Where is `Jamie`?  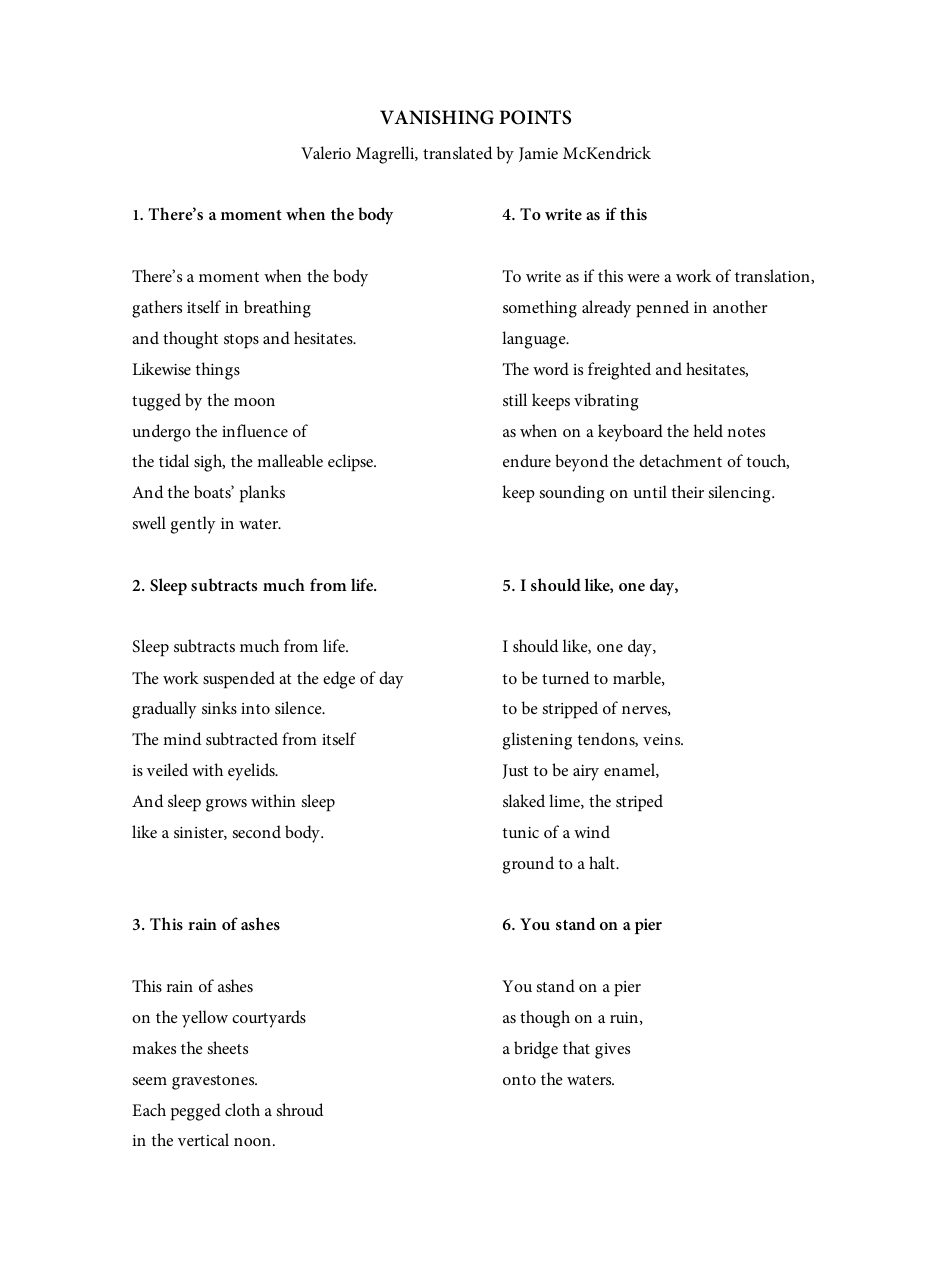 Jamie is located at coordinates (538, 154).
